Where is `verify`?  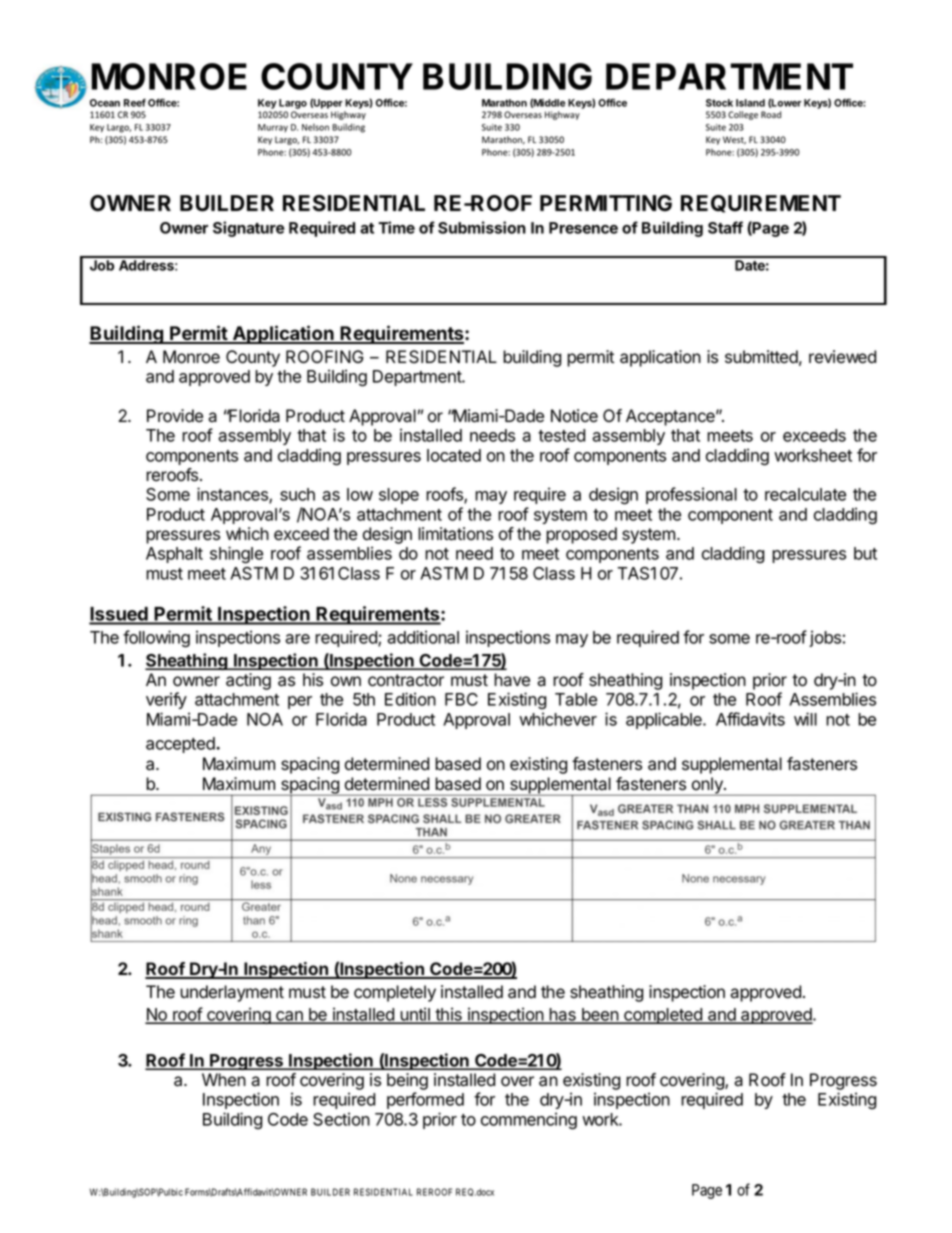
verify is located at coordinates (166, 700).
